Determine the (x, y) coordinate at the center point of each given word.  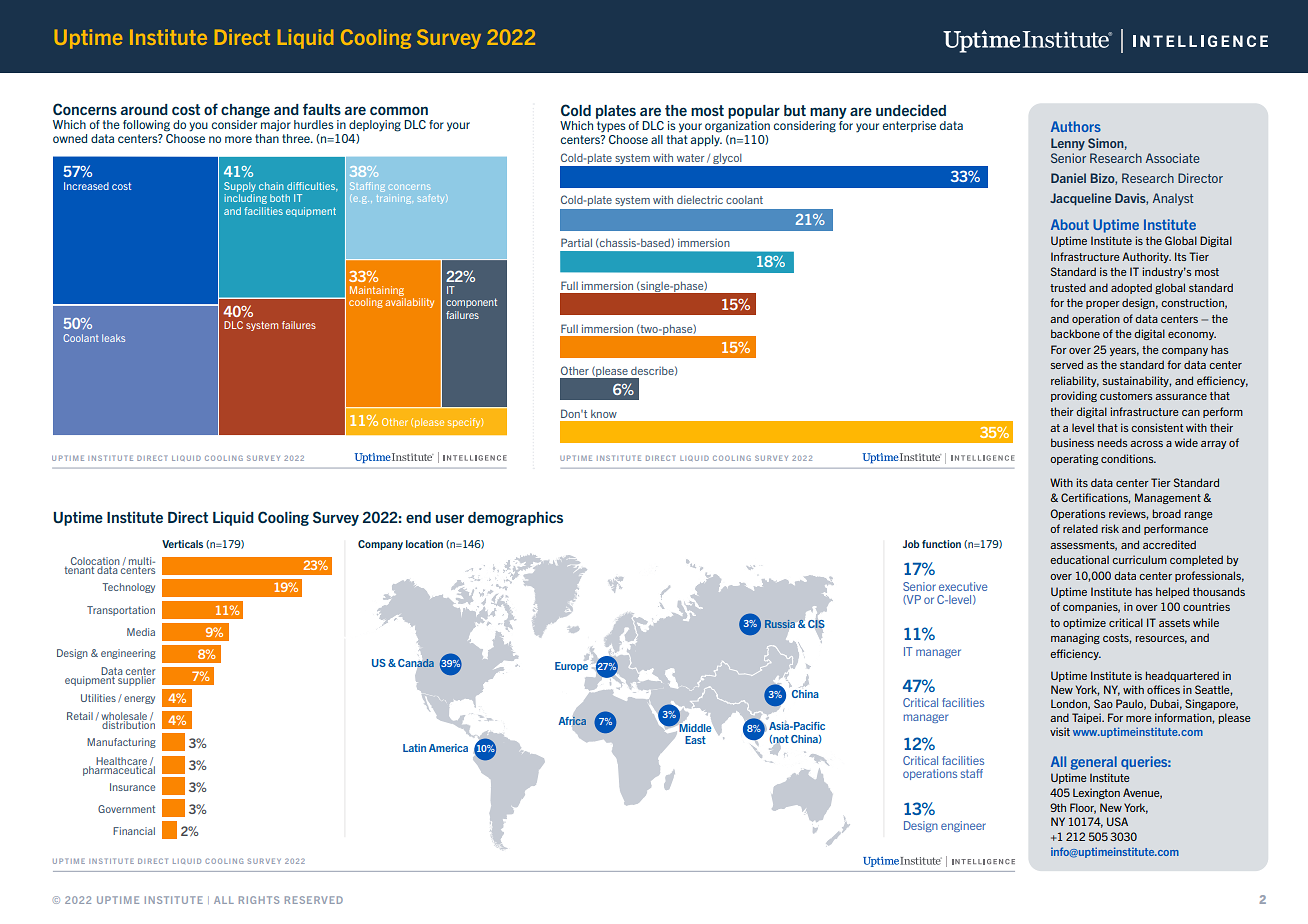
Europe (571, 665)
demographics (515, 518)
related (1080, 528)
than (267, 138)
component (471, 303)
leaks (113, 338)
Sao (1103, 703)
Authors (1076, 126)
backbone (1075, 333)
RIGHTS (259, 900)
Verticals (182, 544)
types (611, 127)
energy (139, 700)
